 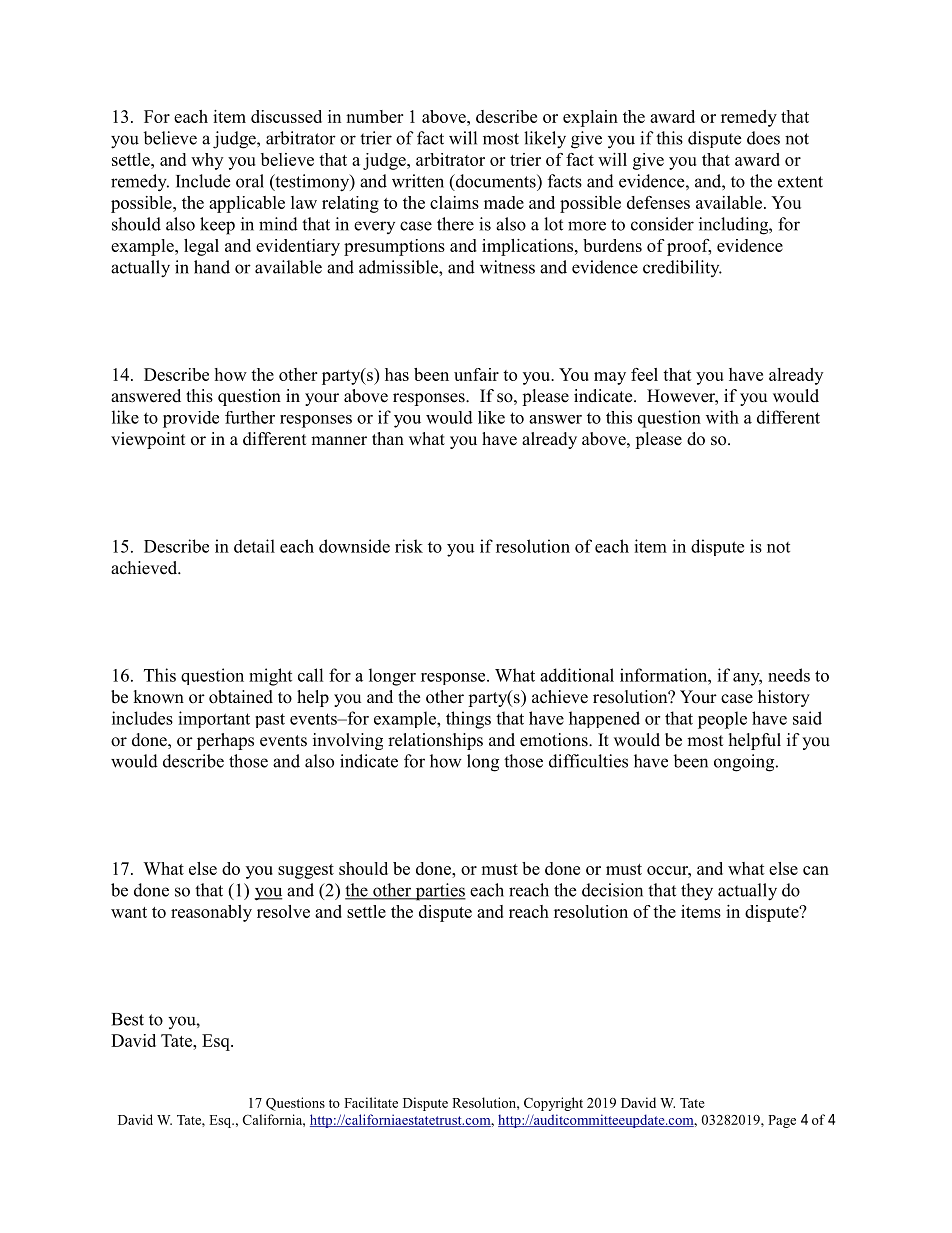 What do you see at coordinates (191, 419) in the image?
I see `provide` at bounding box center [191, 419].
